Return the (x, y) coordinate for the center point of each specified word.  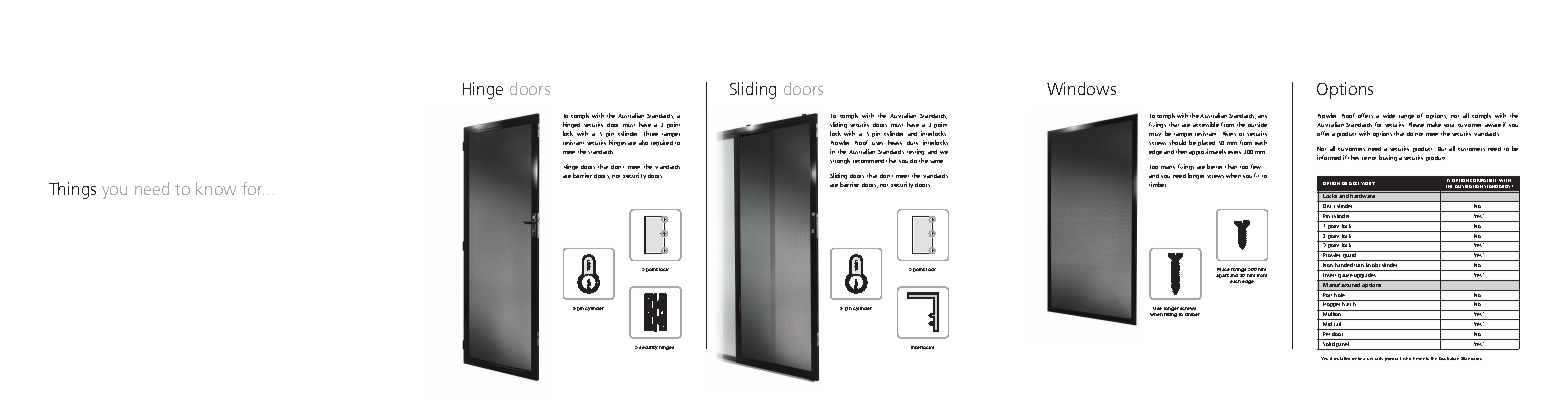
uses (877, 143)
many (1168, 167)
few (1256, 166)
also (643, 142)
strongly (840, 161)
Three (651, 133)
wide (1389, 115)
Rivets (1229, 133)
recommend (868, 161)
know (216, 188)
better (1214, 166)
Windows (1081, 88)
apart (1222, 276)
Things (72, 190)
